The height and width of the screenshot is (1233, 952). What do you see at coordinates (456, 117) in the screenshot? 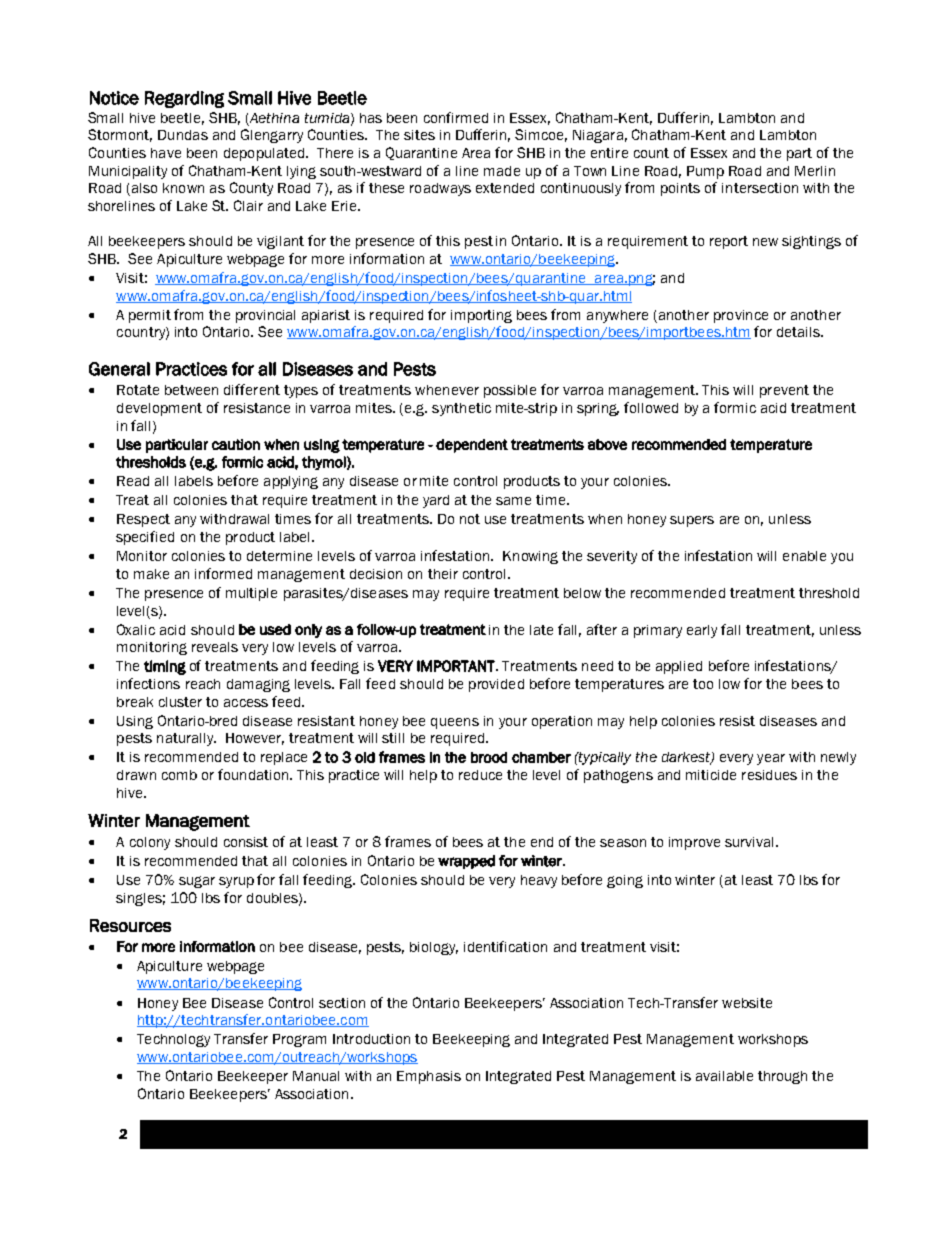
I see `confirmed` at bounding box center [456, 117].
